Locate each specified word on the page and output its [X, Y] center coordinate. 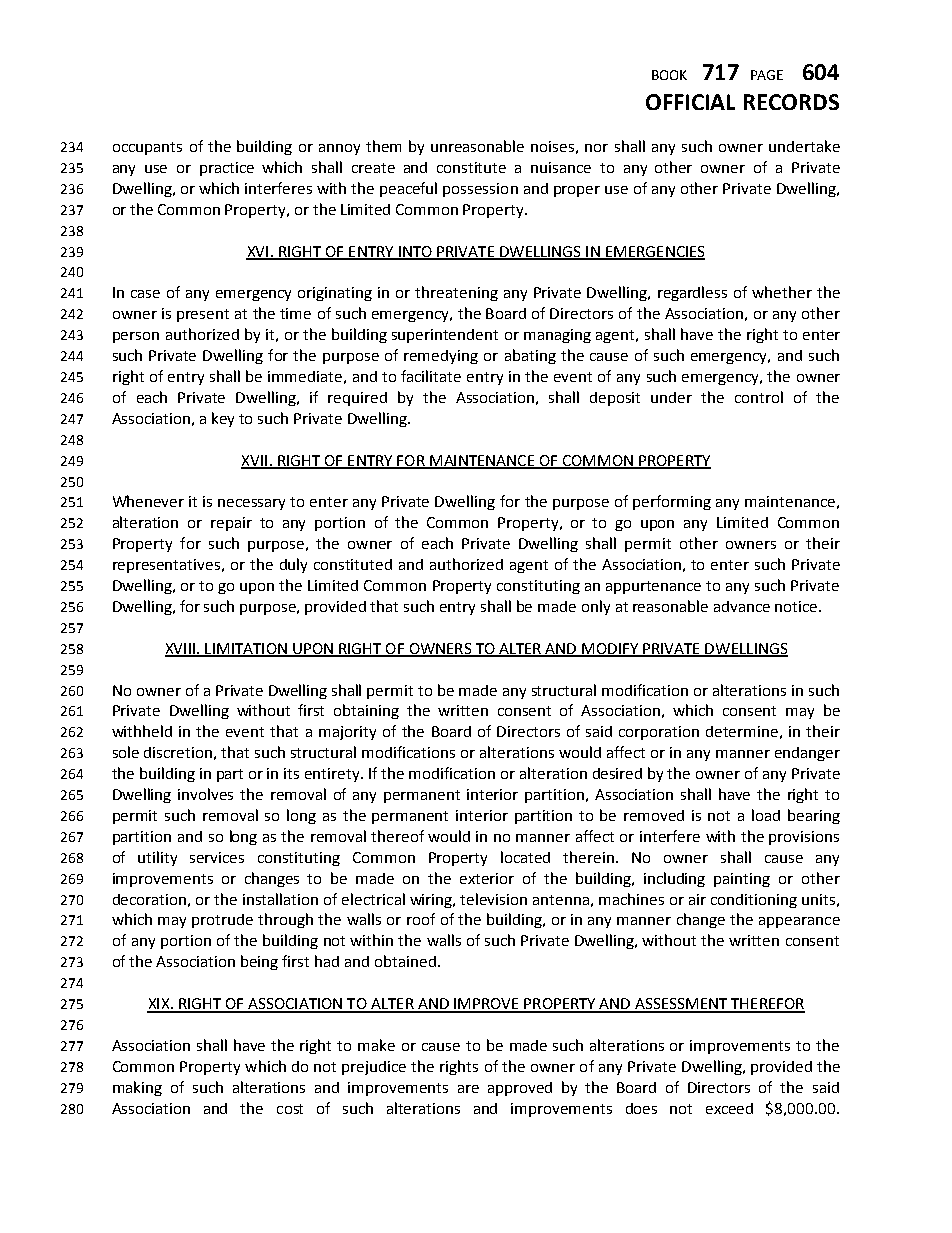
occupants [147, 148]
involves [205, 794]
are [468, 1089]
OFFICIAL [690, 102]
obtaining [366, 711]
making [137, 1088]
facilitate [431, 376]
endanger [807, 754]
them [383, 146]
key [223, 419]
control [759, 397]
